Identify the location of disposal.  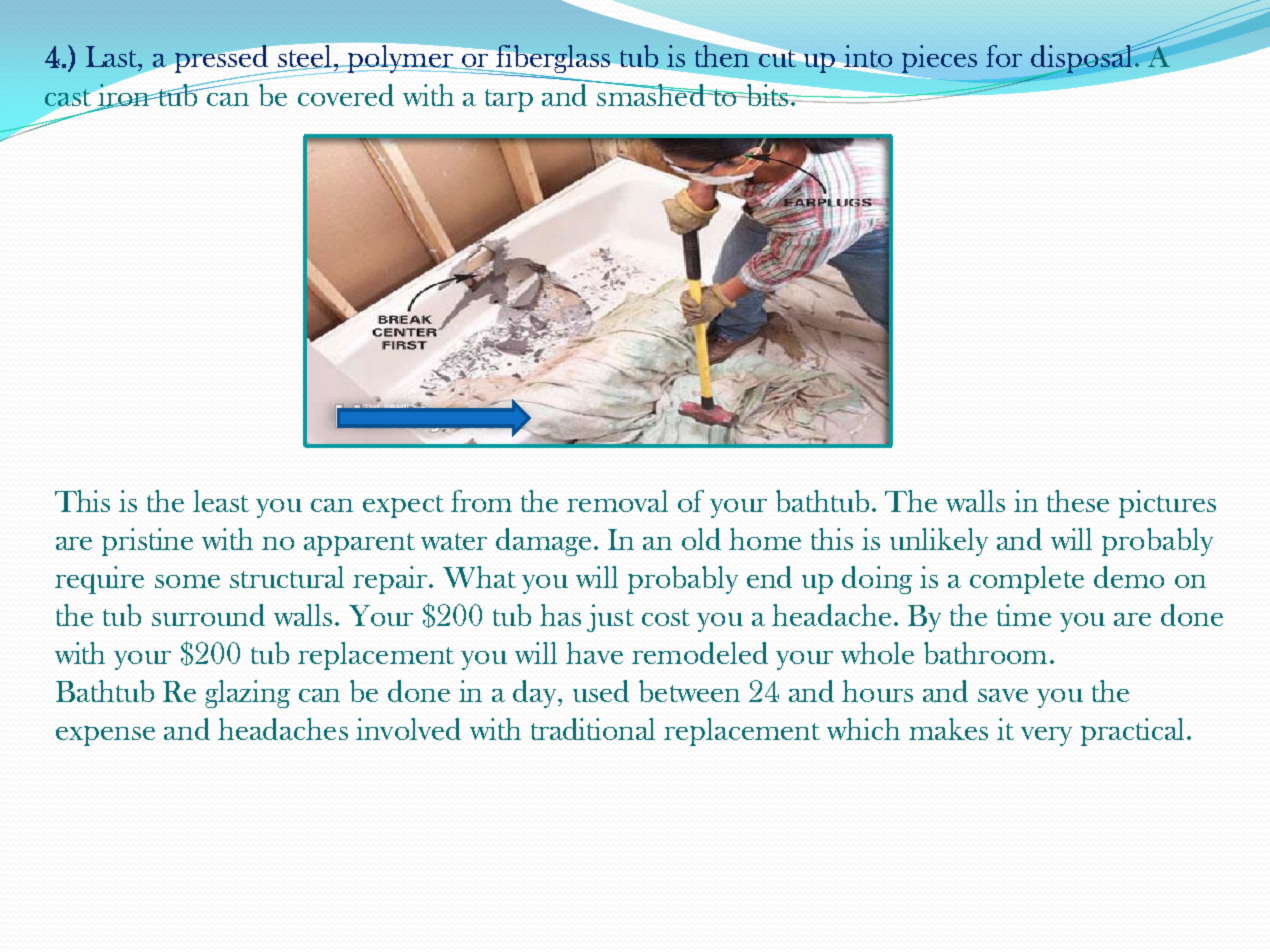
(1083, 60).
